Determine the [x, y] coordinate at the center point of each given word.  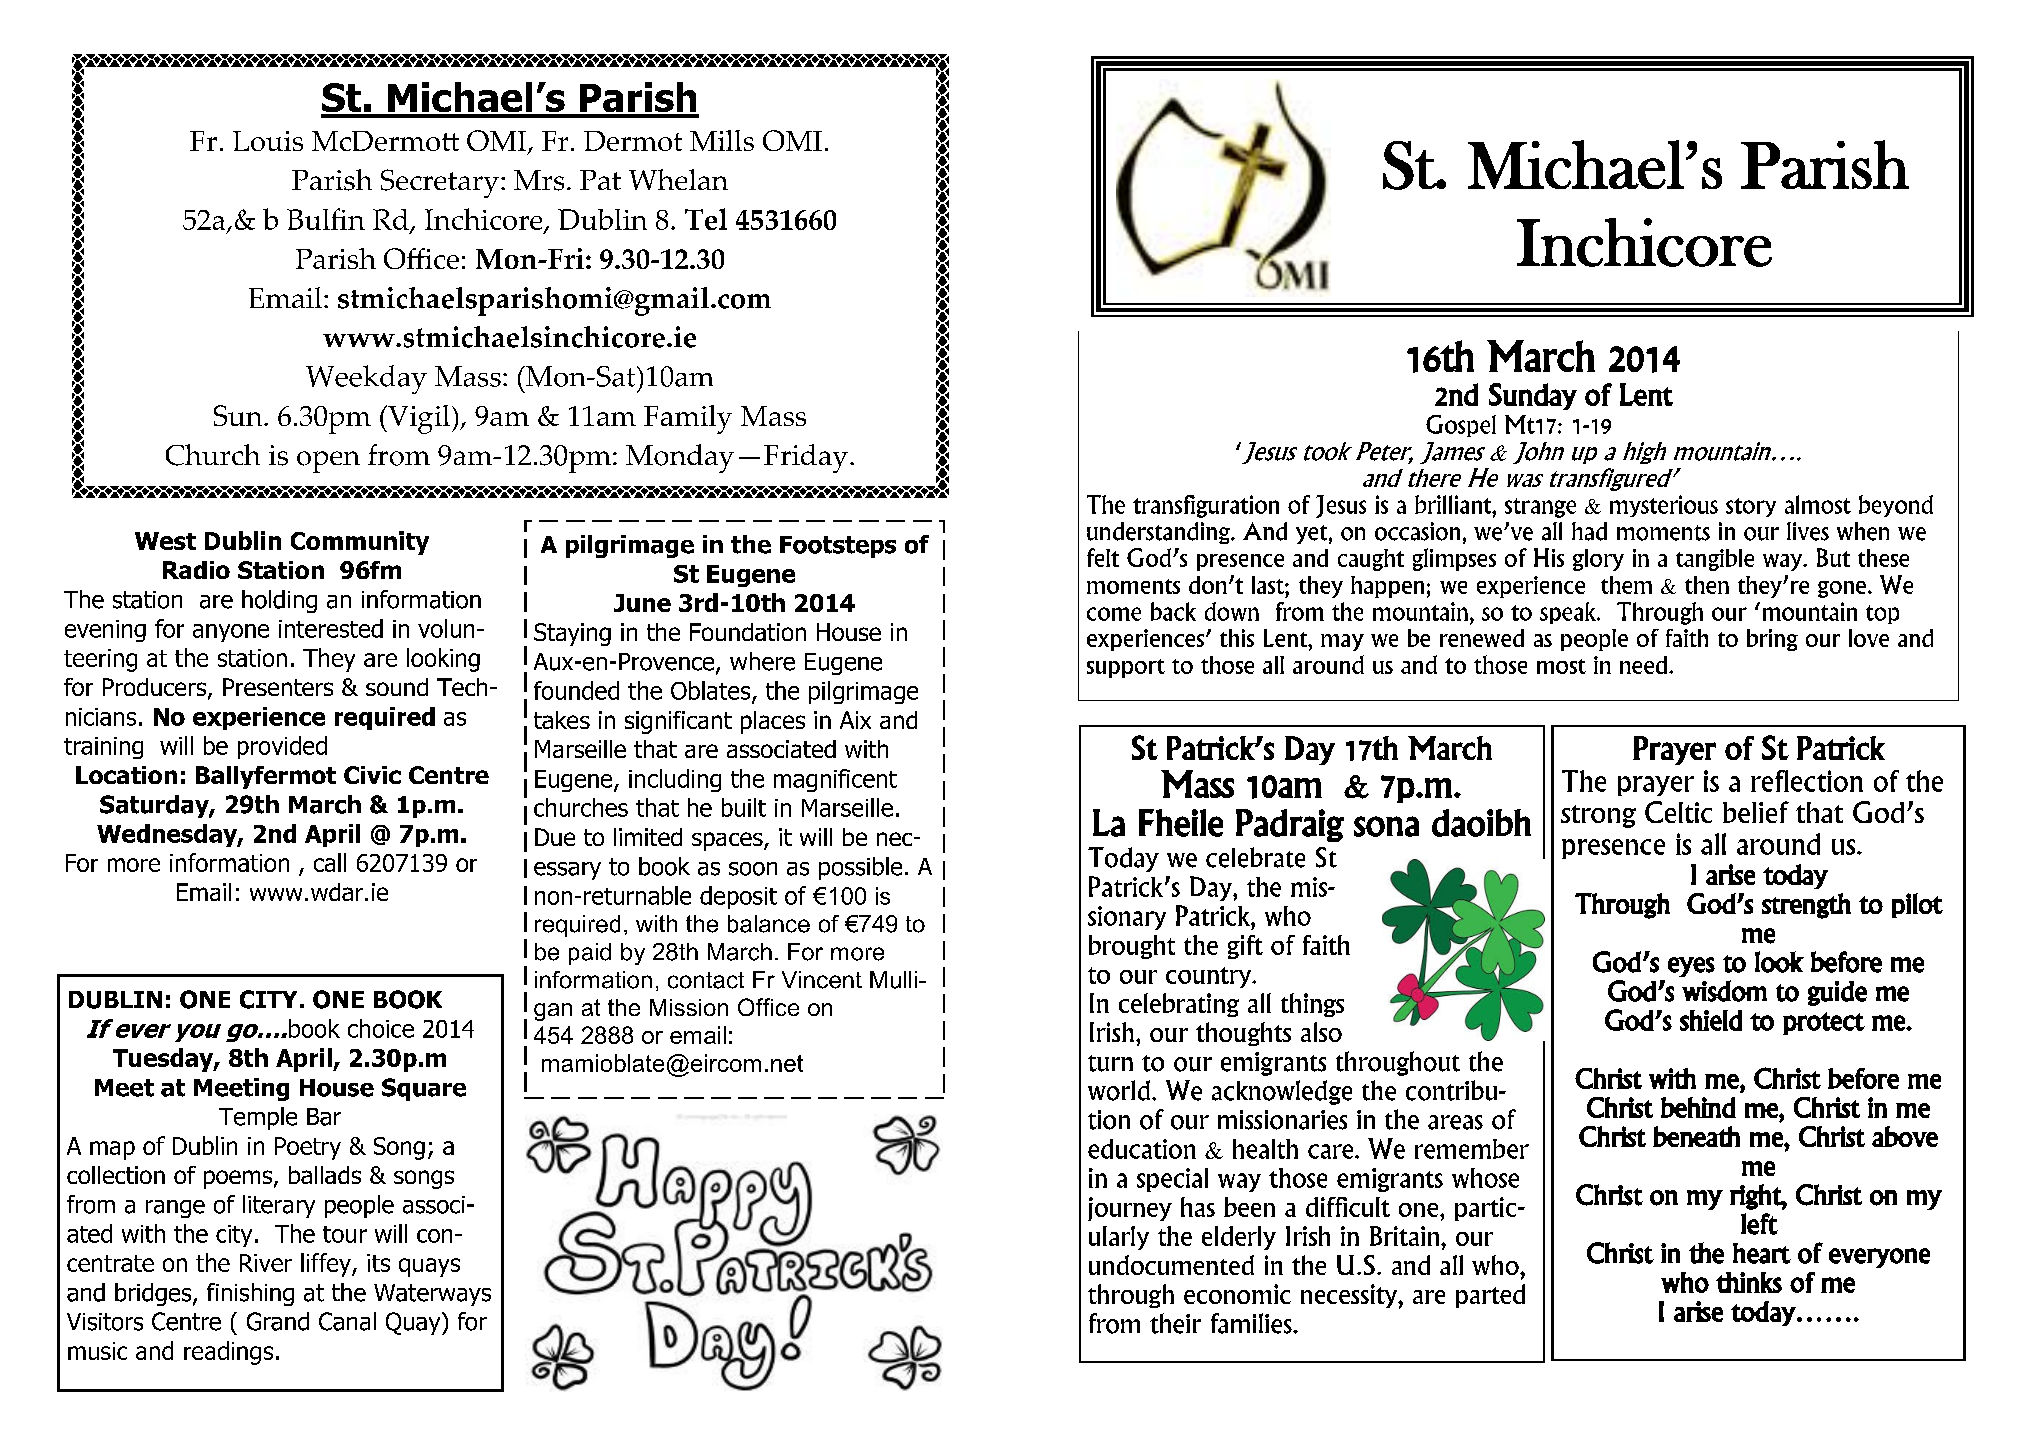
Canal [347, 1321]
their [1175, 1323]
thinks [1749, 1282]
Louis [268, 141]
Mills [722, 140]
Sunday [1533, 396]
